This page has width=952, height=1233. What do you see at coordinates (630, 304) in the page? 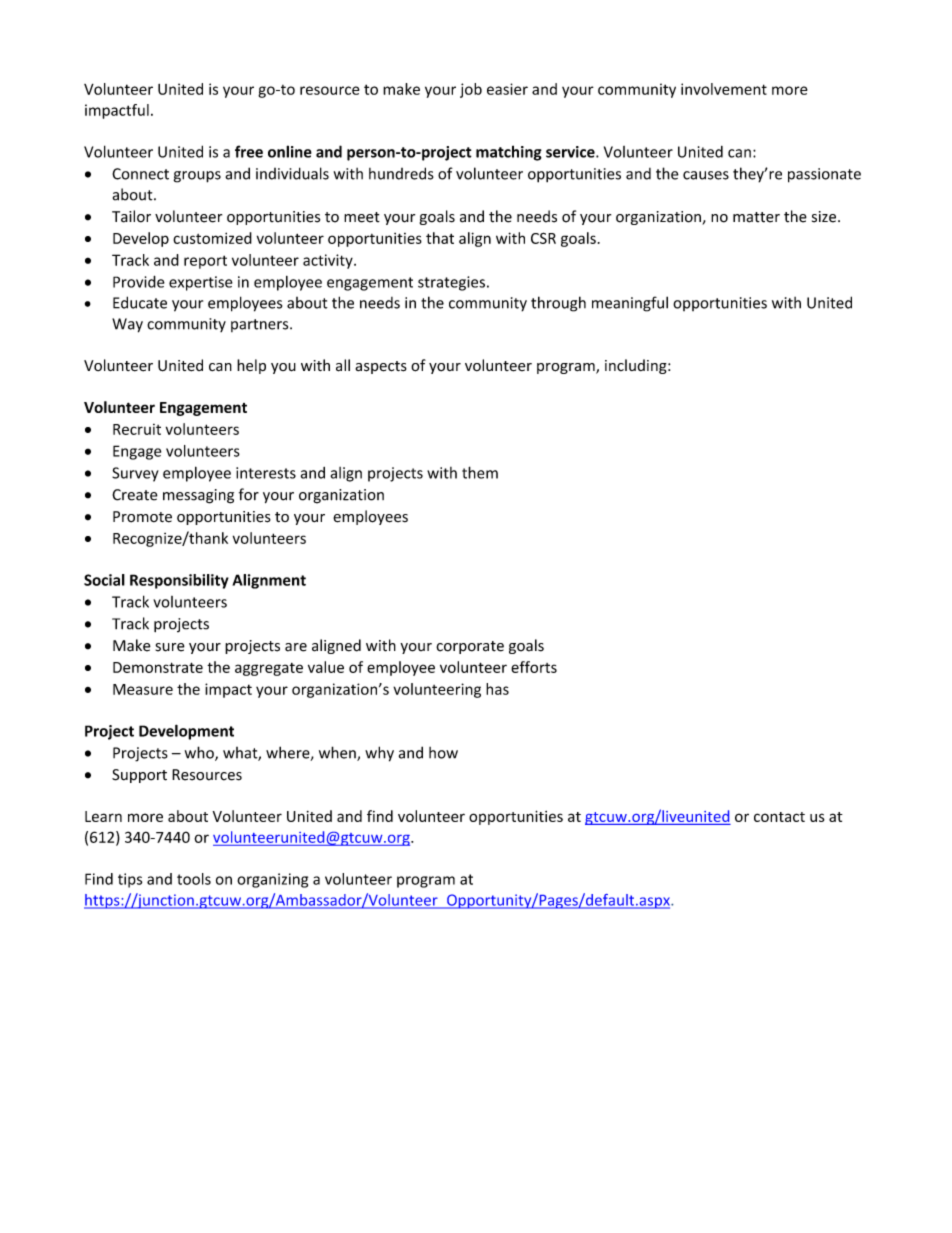
I see `meaningful` at bounding box center [630, 304].
